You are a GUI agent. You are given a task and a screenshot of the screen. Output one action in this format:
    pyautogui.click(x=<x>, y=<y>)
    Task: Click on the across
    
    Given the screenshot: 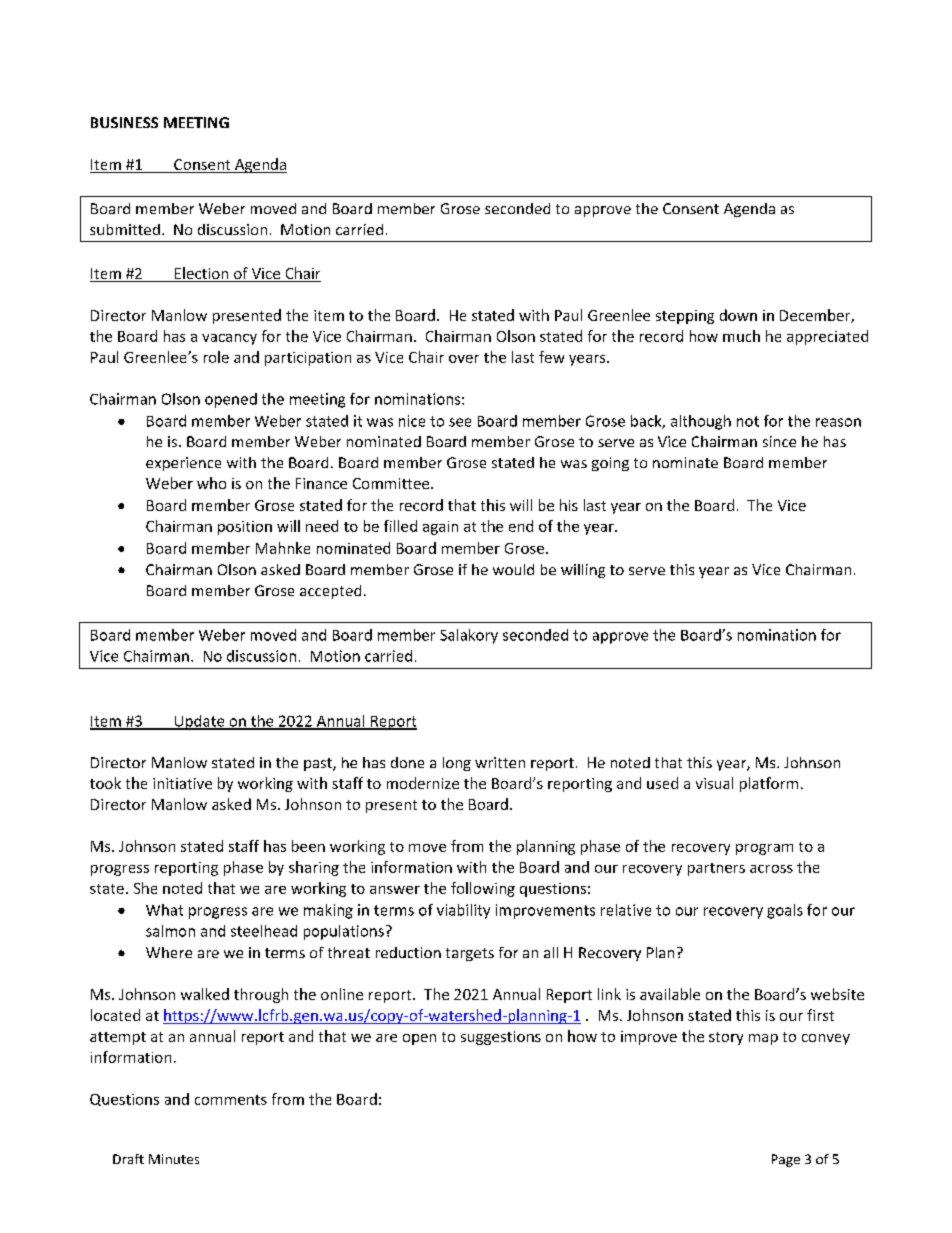 What is the action you would take?
    pyautogui.click(x=771, y=869)
